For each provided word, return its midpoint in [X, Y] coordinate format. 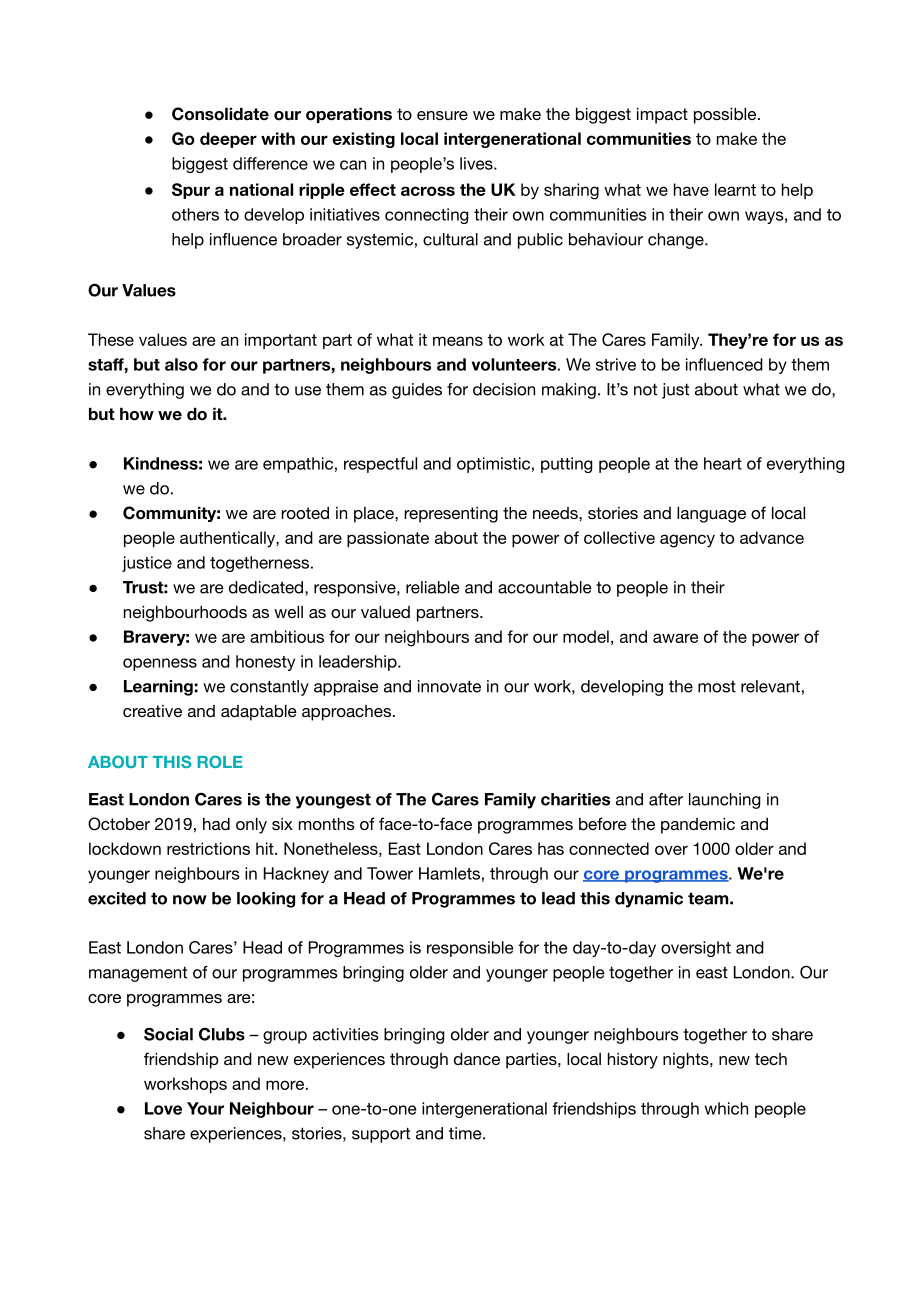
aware [675, 638]
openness [160, 664]
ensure [442, 115]
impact [662, 116]
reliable [433, 587]
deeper [228, 140]
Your [205, 1108]
